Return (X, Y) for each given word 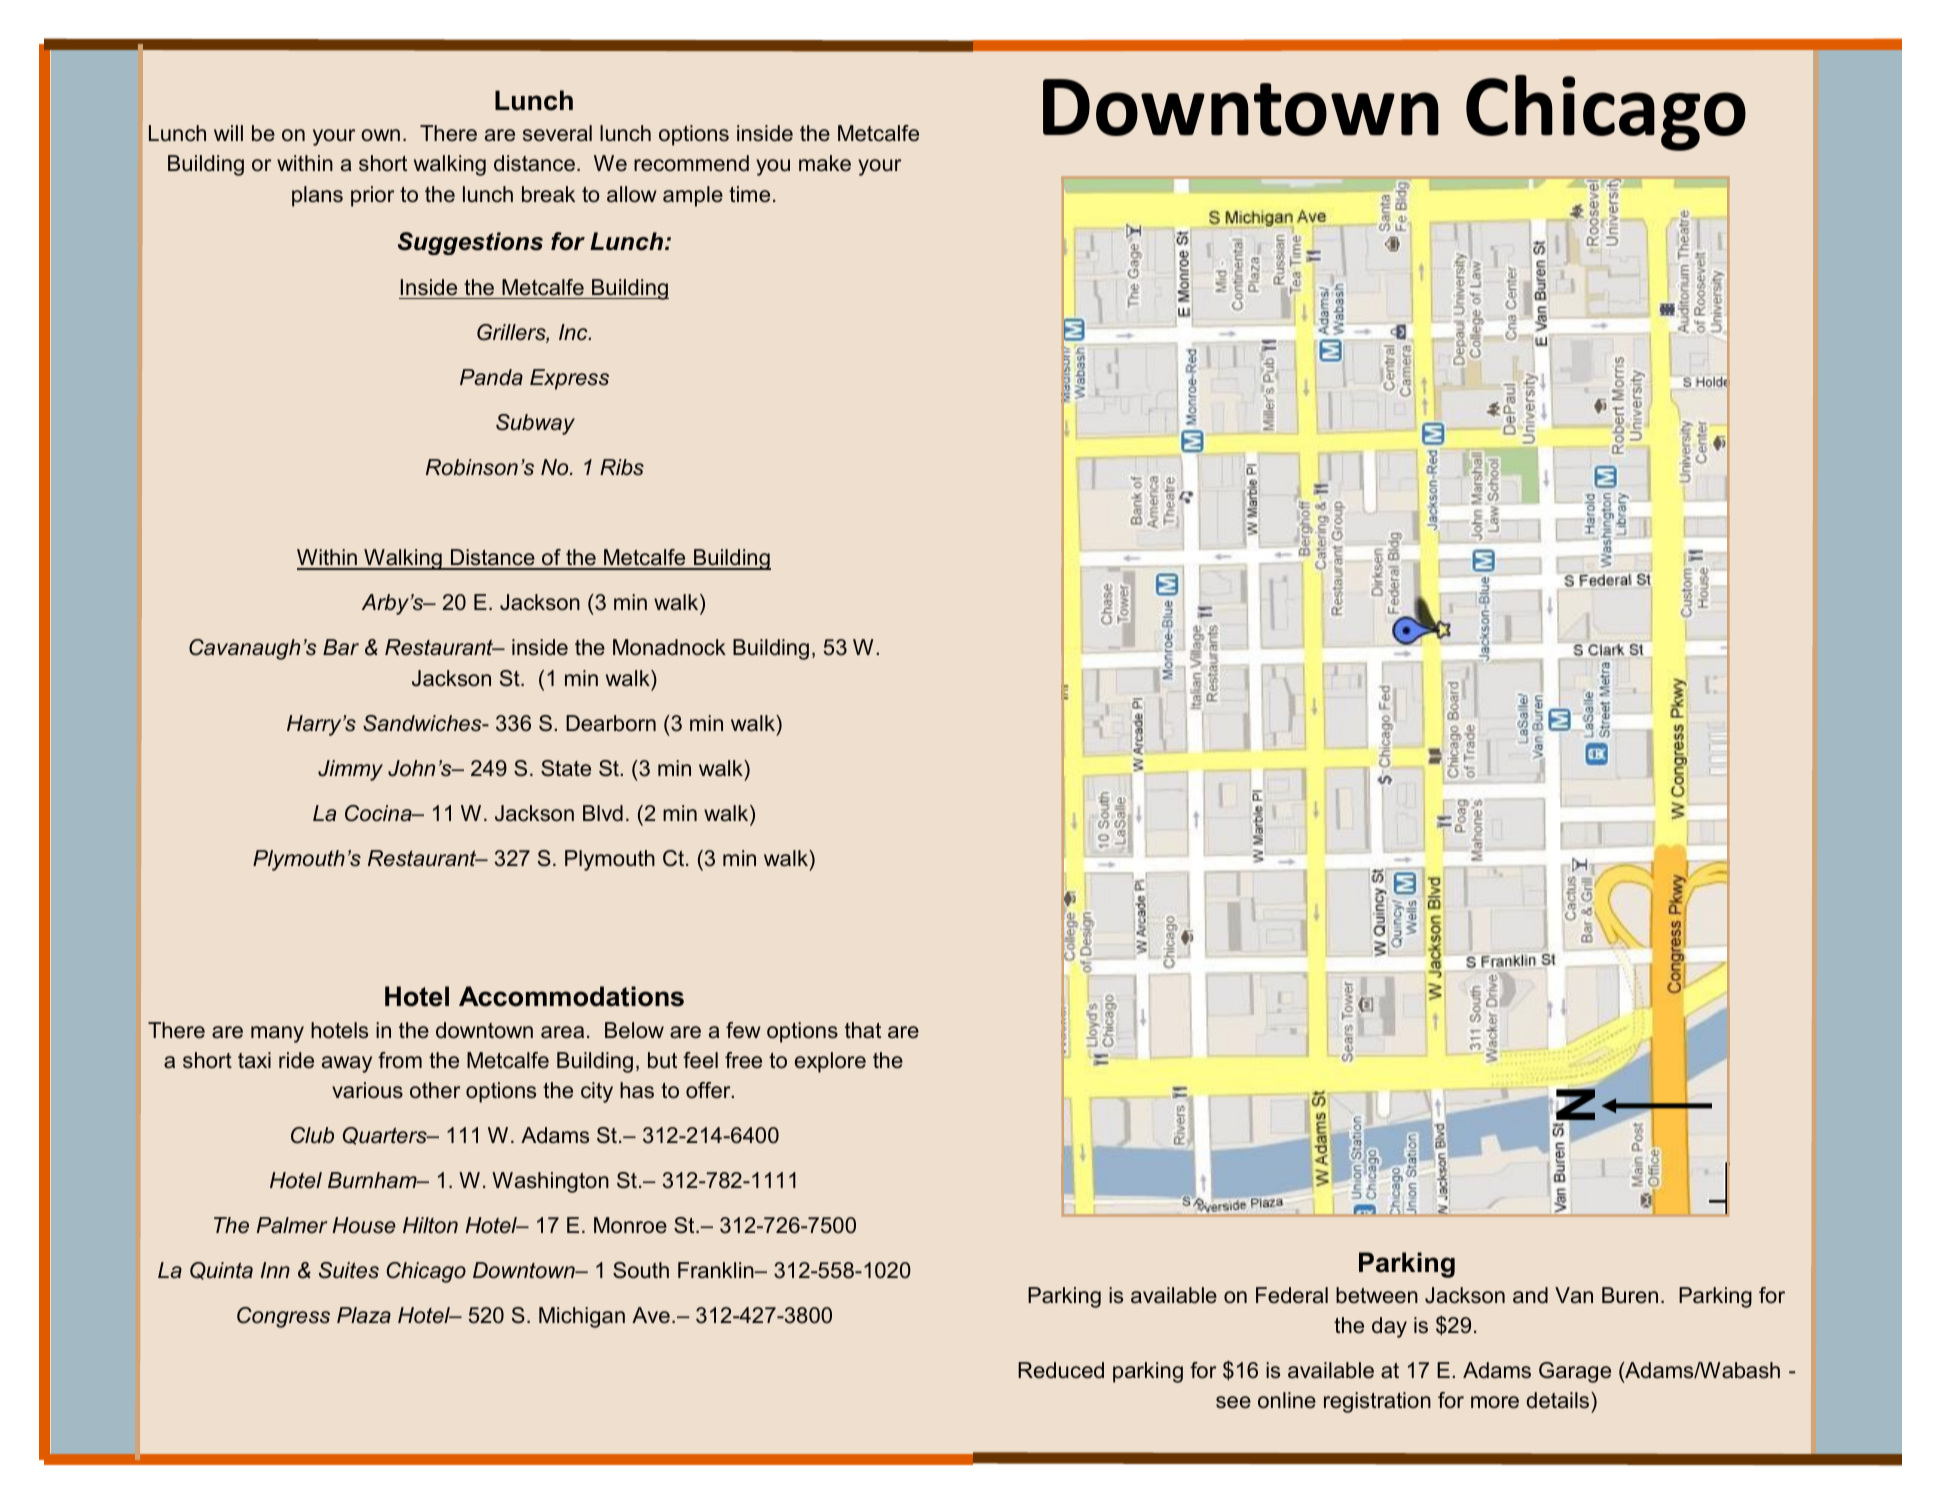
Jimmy (350, 770)
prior (372, 196)
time (749, 194)
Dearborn (611, 723)
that (863, 1030)
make (825, 163)
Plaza (364, 1315)
